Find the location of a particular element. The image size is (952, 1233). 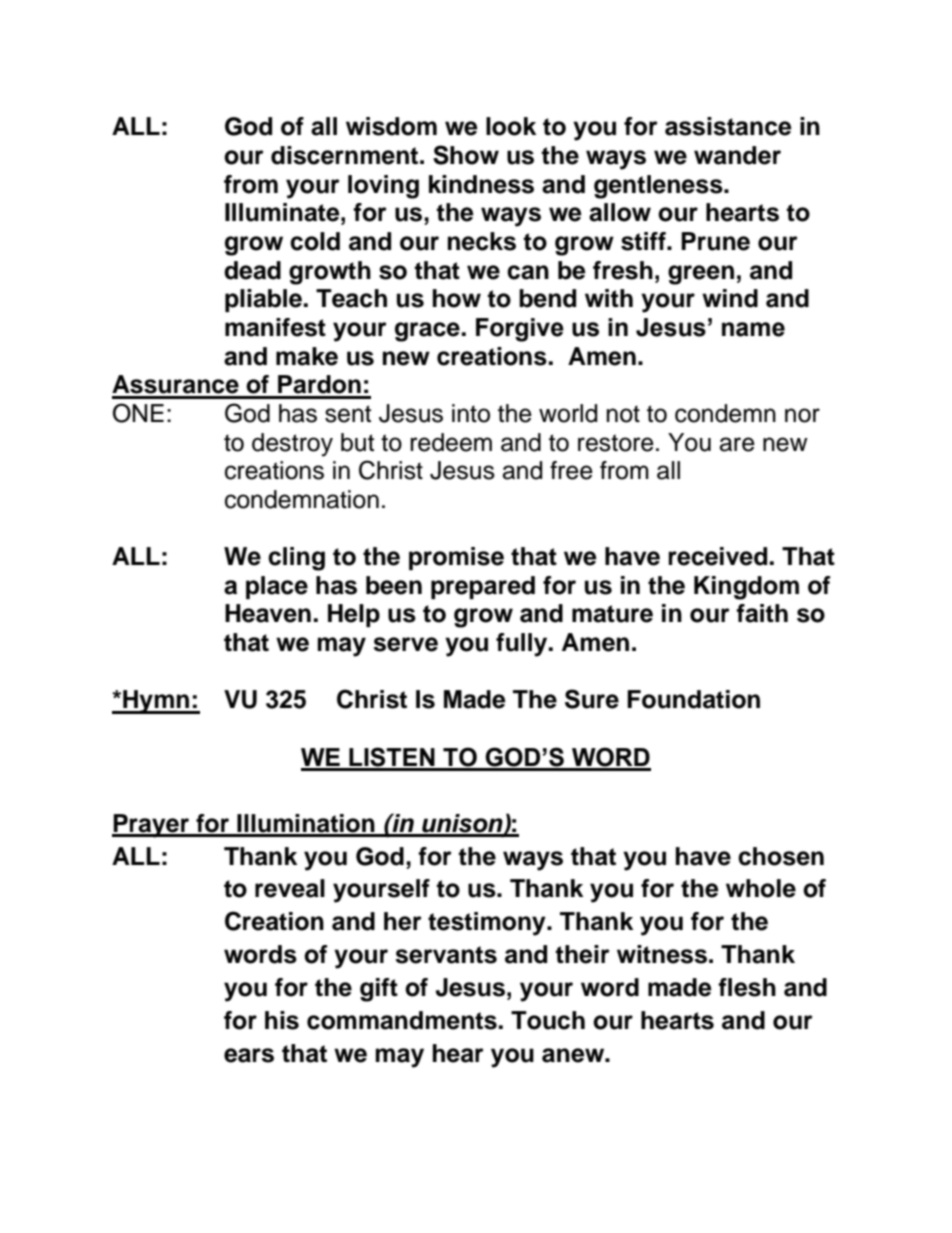

Prayer is located at coordinates (151, 826).
